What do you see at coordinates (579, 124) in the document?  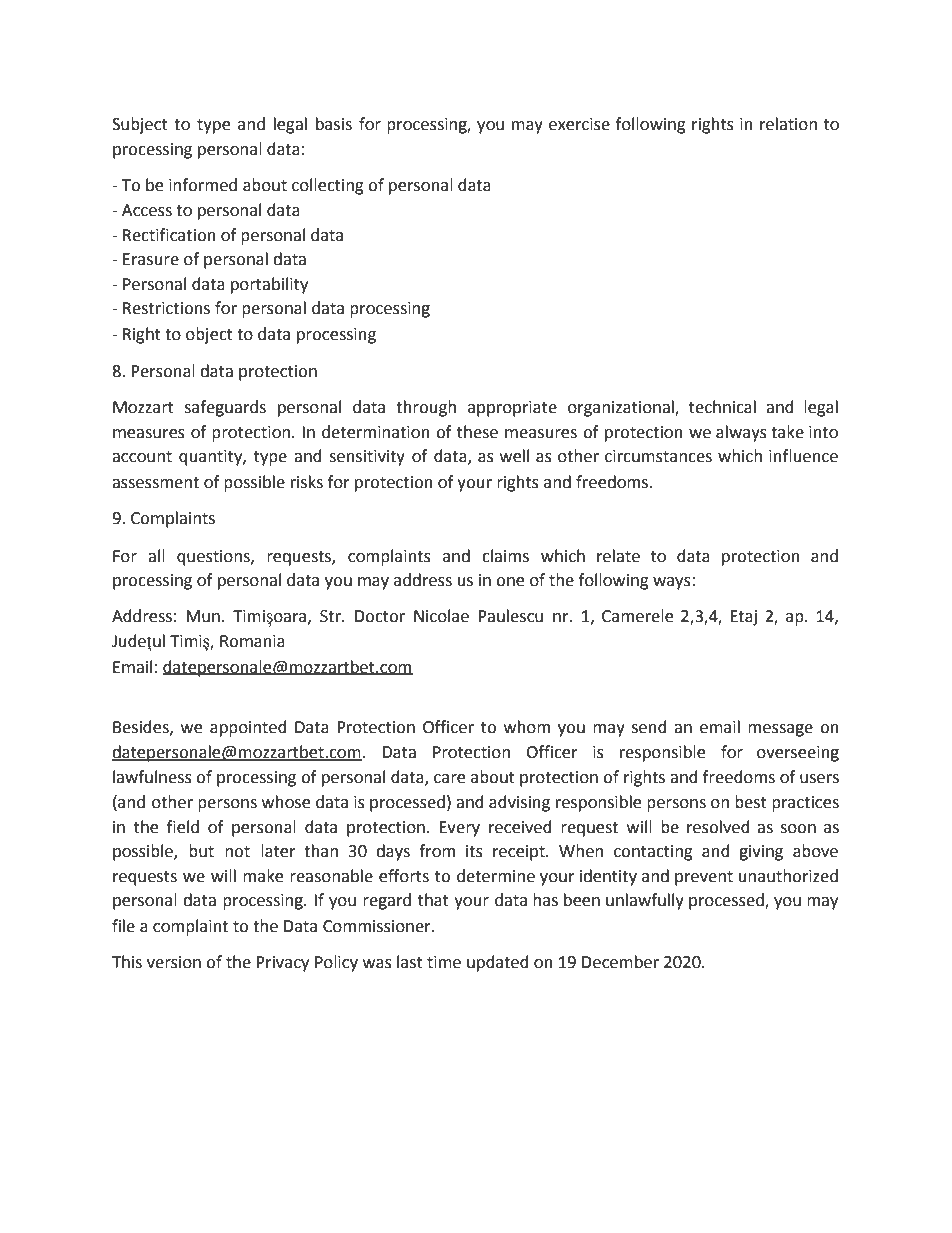 I see `exercise` at bounding box center [579, 124].
